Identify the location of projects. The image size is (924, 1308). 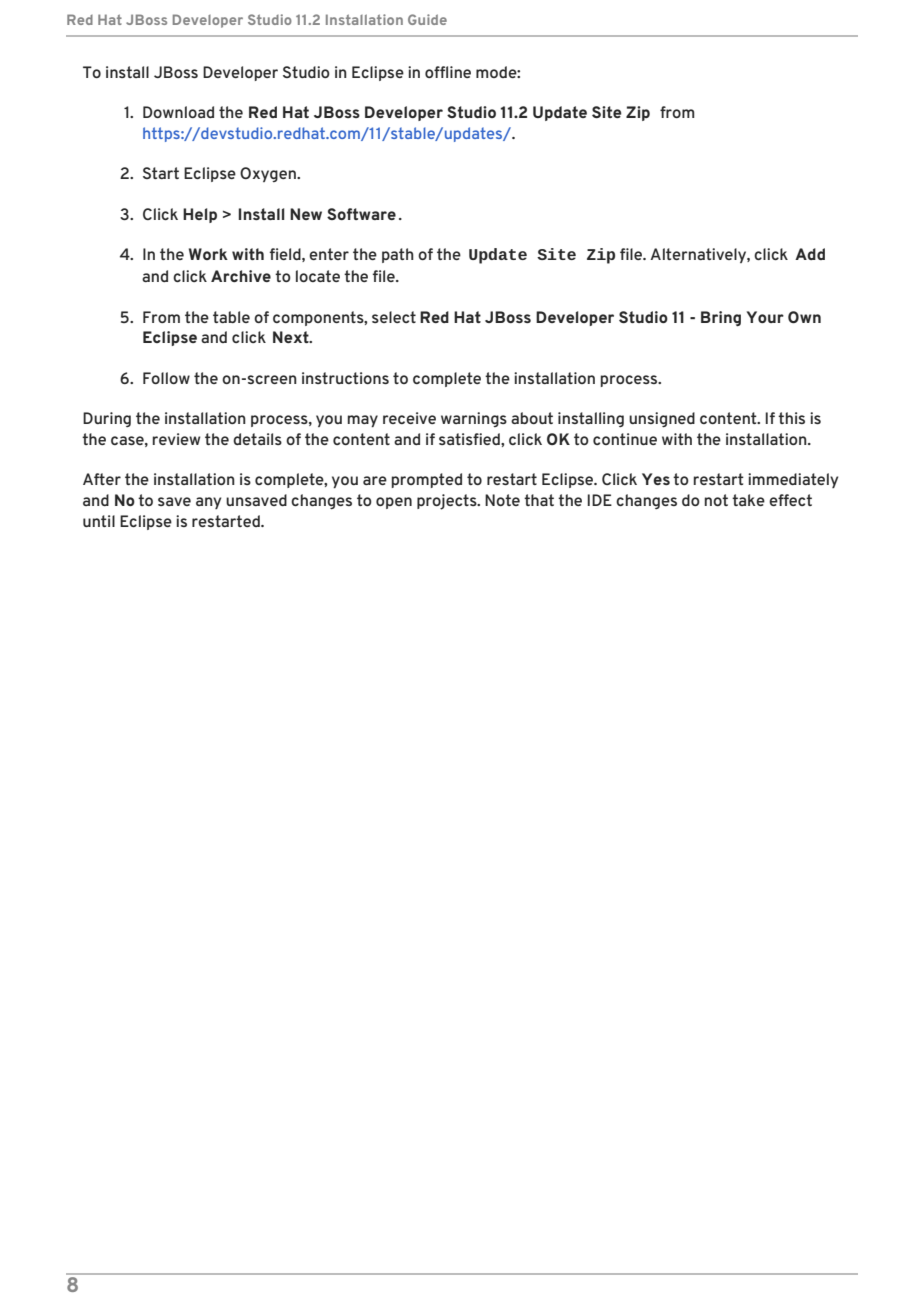
(448, 502).
